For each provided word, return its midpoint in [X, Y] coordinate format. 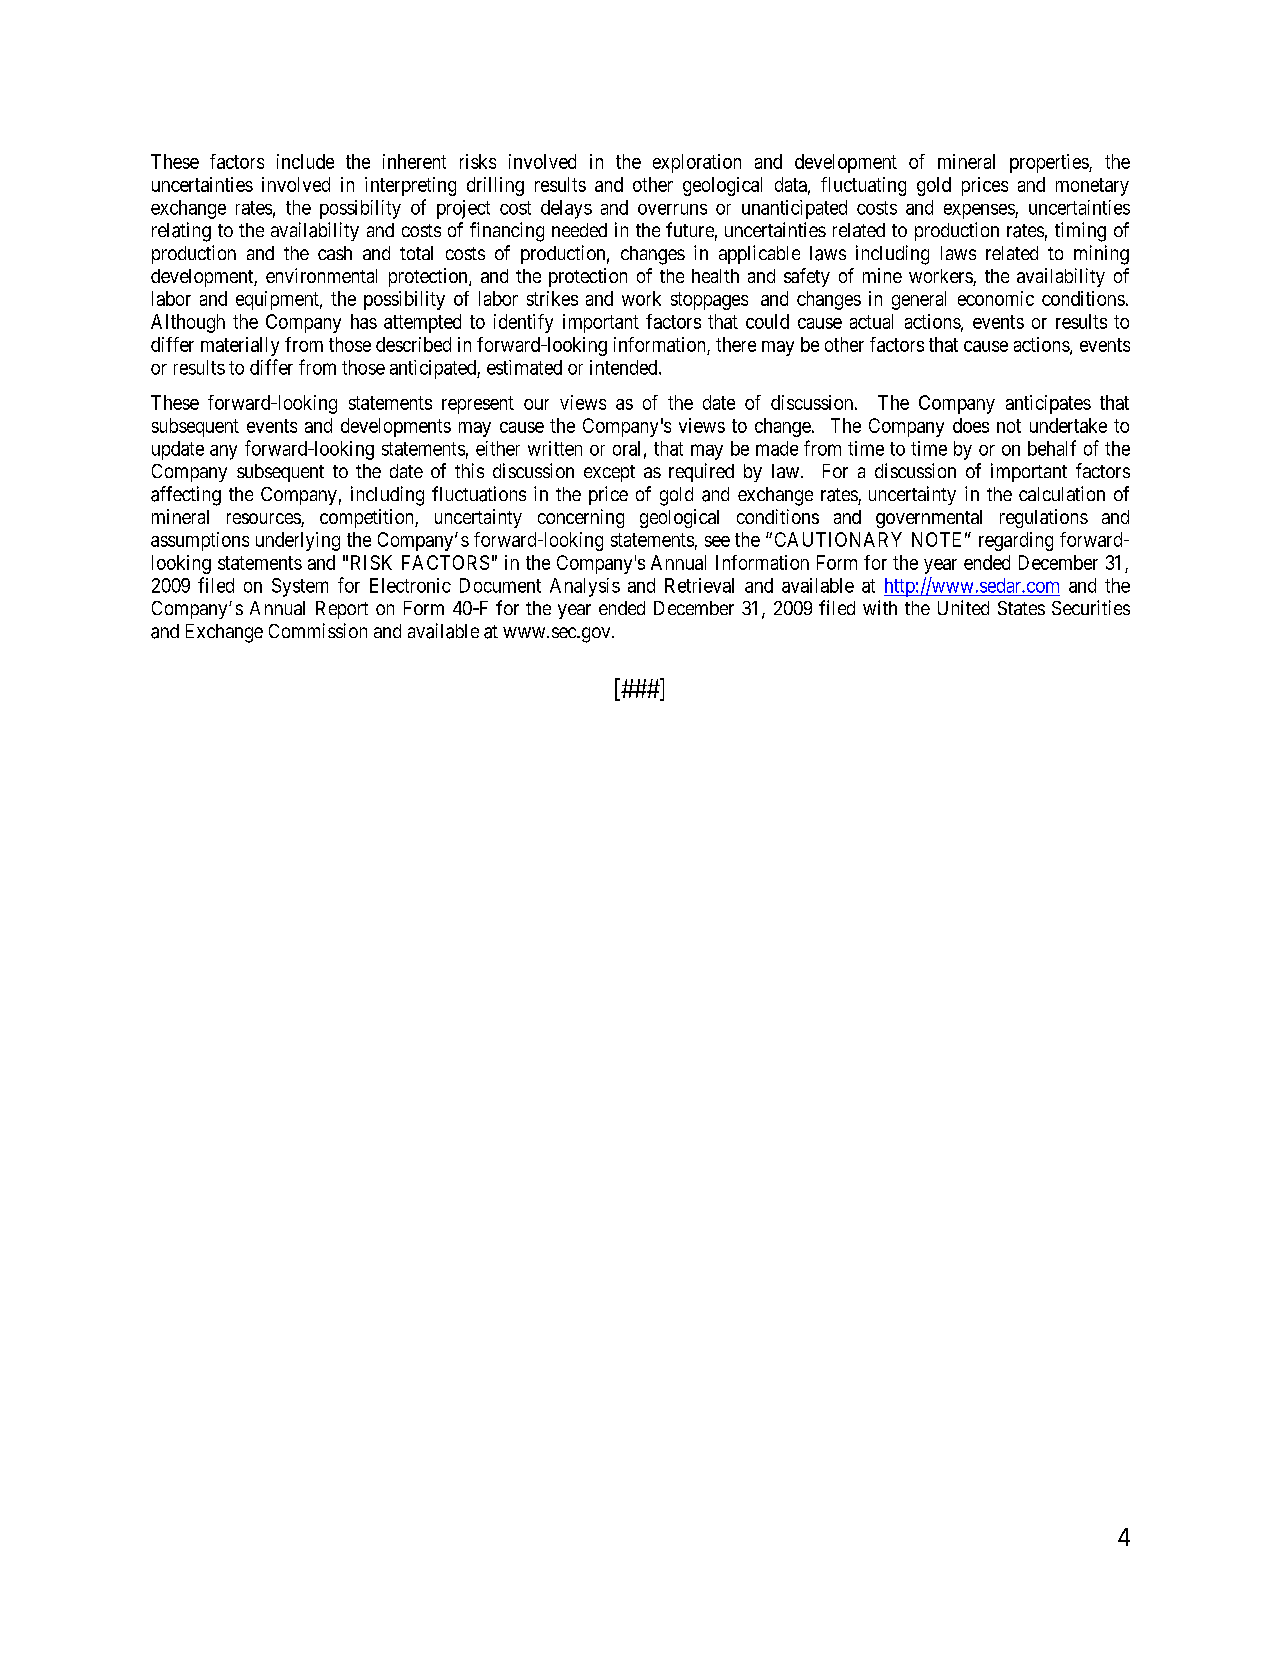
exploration [697, 163]
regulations [1044, 518]
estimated [524, 367]
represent [478, 405]
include [305, 161]
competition [368, 518]
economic [996, 298]
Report [342, 610]
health [715, 276]
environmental [321, 275]
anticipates [1048, 404]
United [963, 607]
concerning [581, 518]
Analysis [585, 587]
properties [1050, 163]
